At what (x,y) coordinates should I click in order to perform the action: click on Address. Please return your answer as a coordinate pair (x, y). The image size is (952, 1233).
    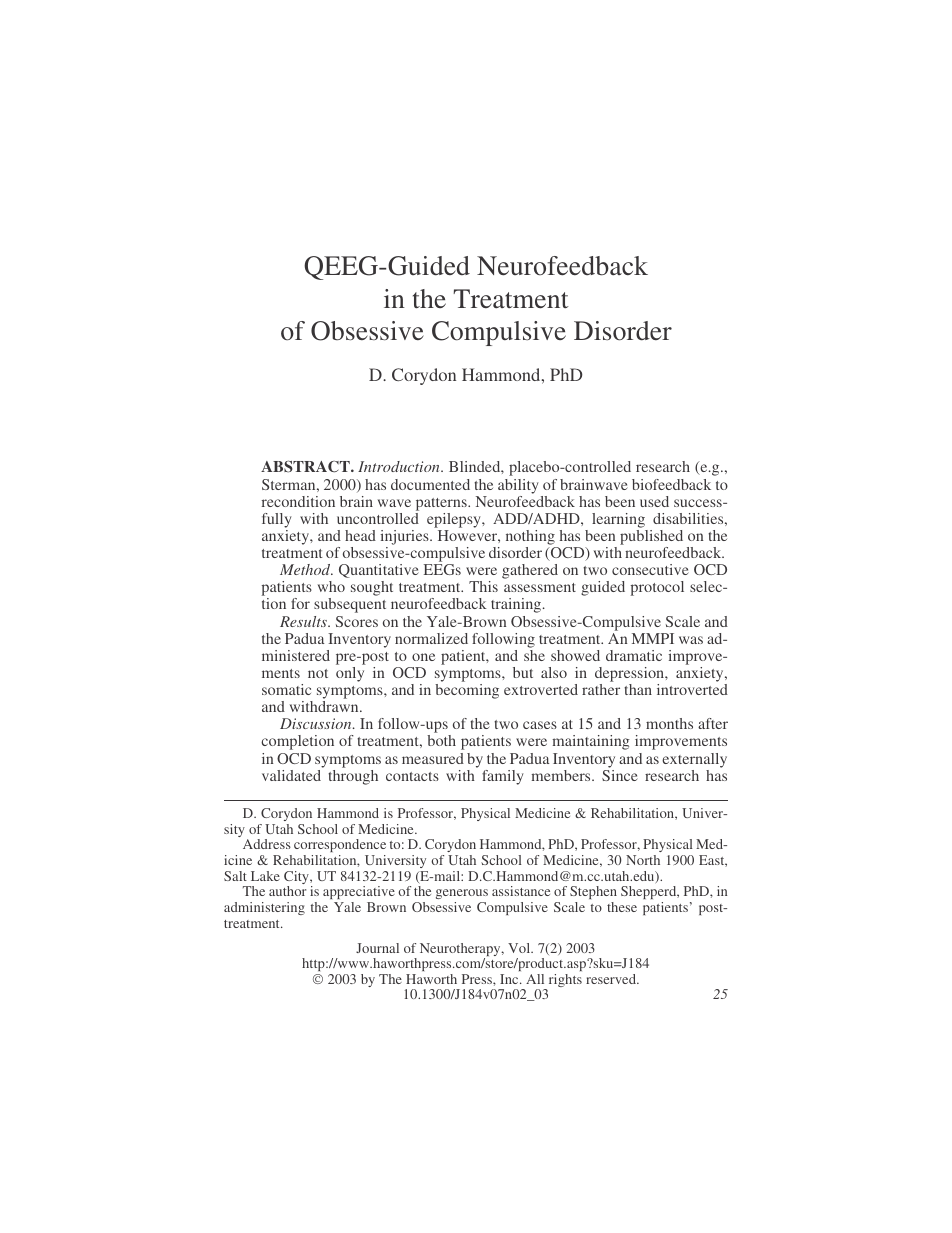
    Looking at the image, I should click on (267, 844).
